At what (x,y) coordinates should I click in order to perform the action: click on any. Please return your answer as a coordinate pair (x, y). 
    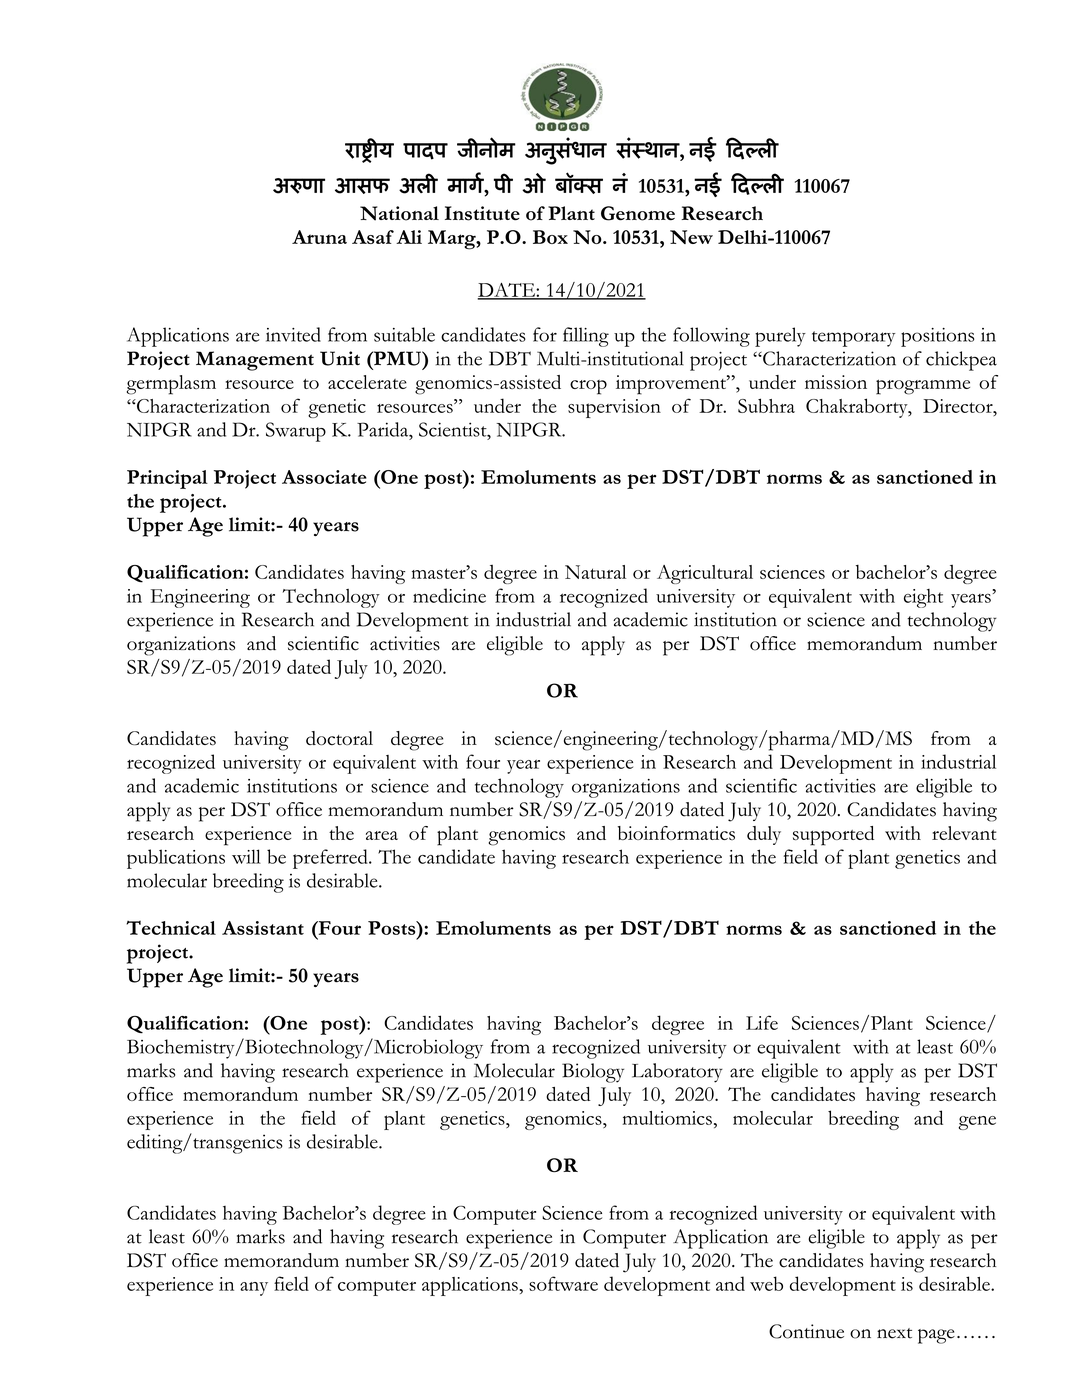
    Looking at the image, I should click on (254, 1289).
